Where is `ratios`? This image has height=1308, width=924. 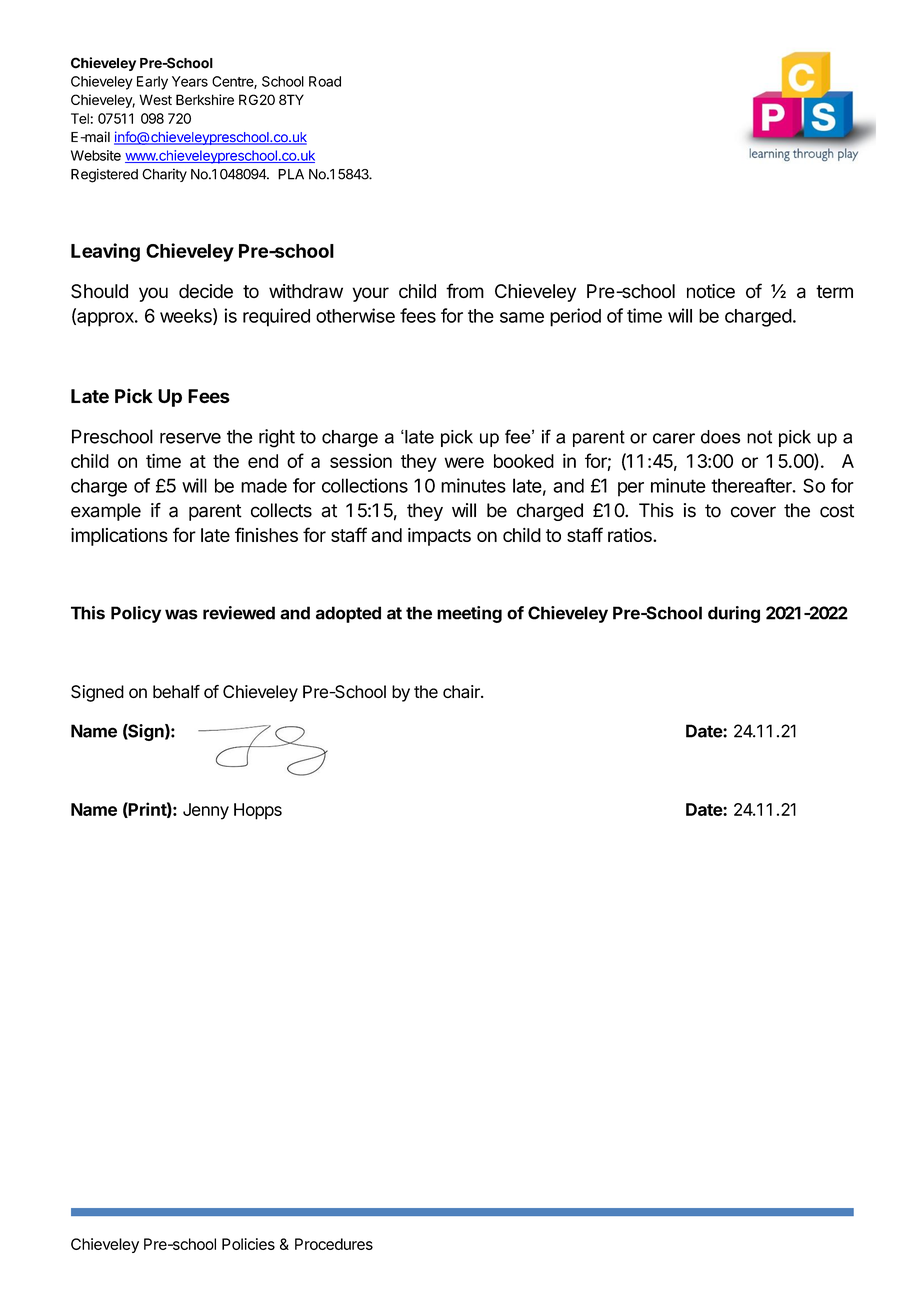 ratios is located at coordinates (631, 535).
